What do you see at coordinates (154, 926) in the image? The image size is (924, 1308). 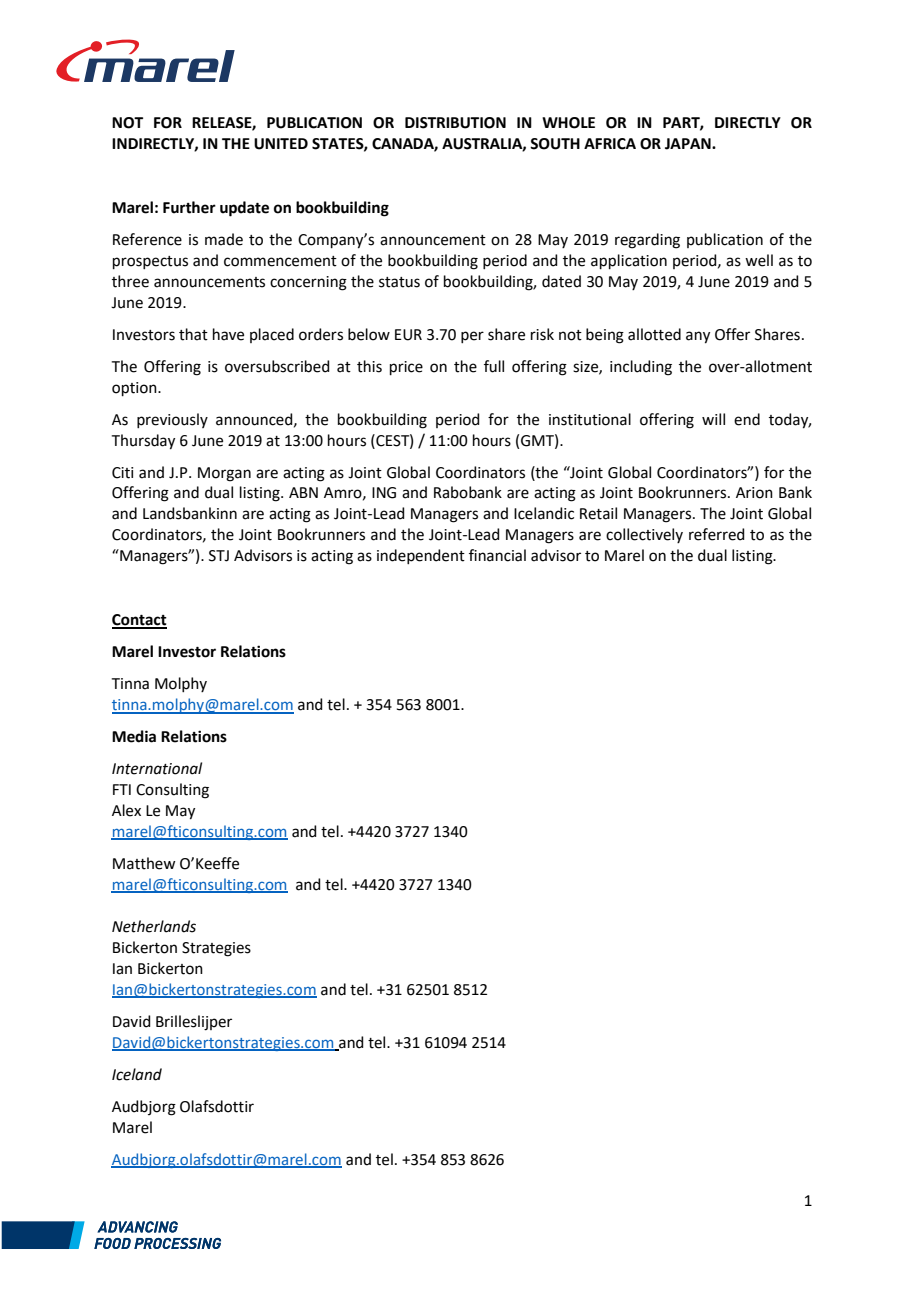 I see `Netherlands` at bounding box center [154, 926].
